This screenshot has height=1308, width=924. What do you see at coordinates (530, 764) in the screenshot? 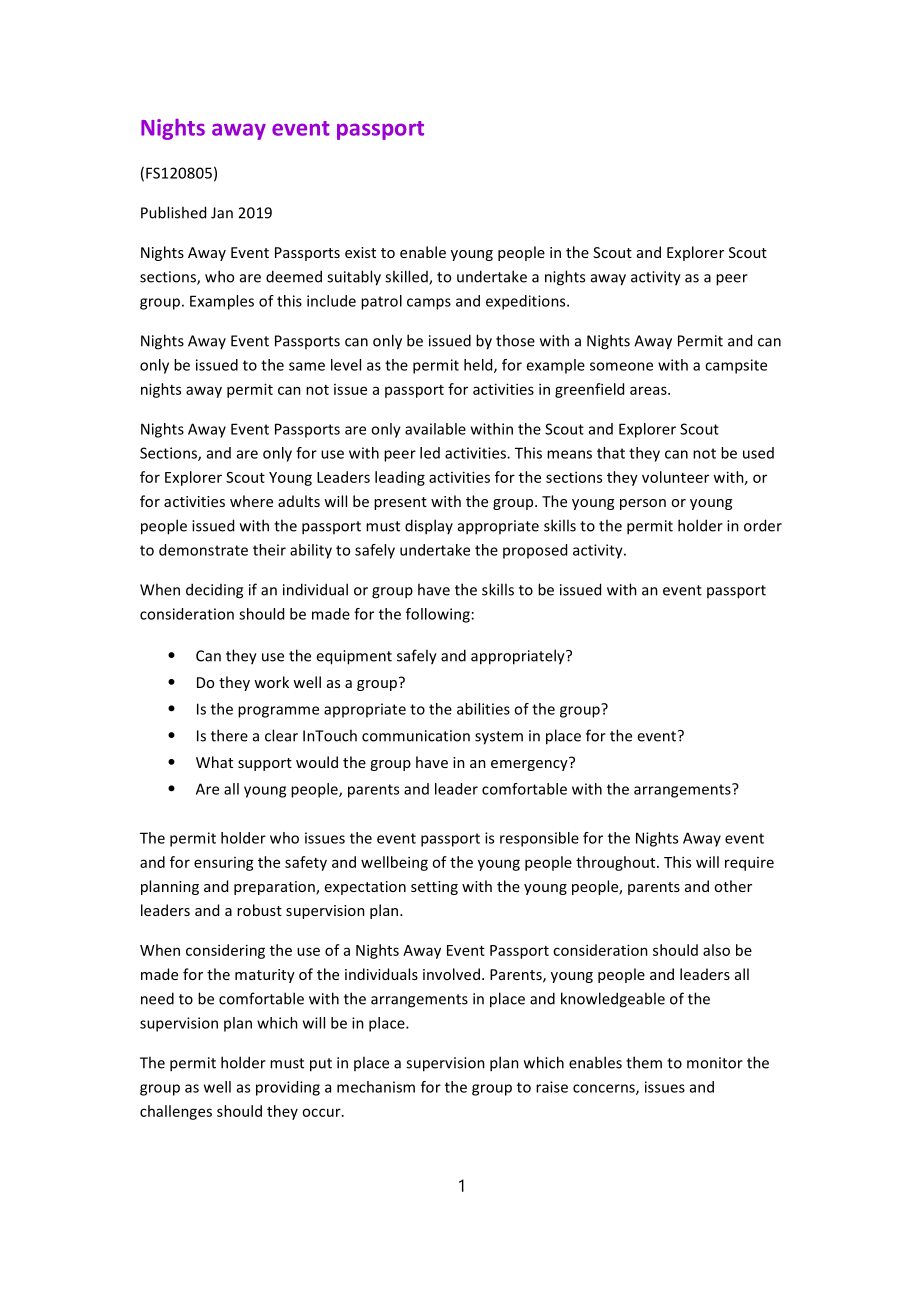
I see `emergency` at bounding box center [530, 764].
